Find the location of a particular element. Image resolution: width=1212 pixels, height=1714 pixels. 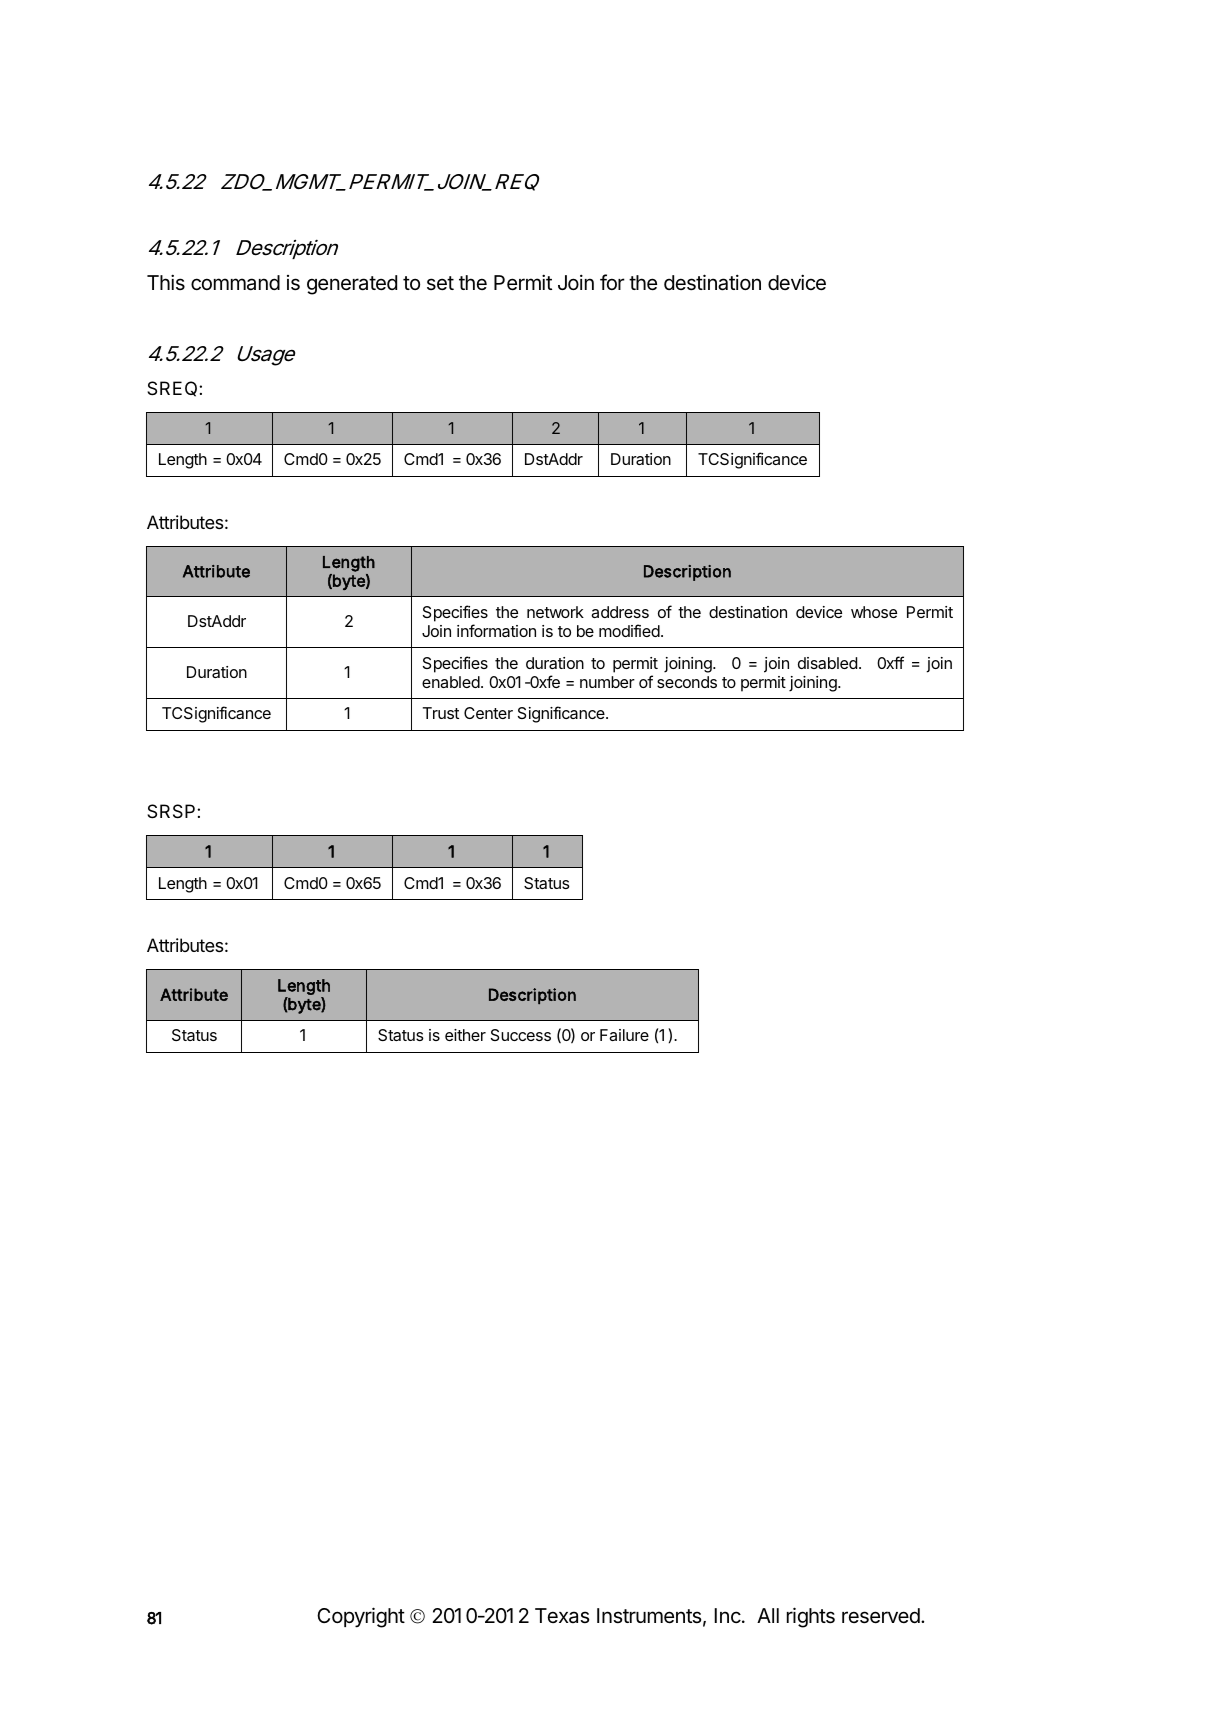

Failure is located at coordinates (624, 1035).
